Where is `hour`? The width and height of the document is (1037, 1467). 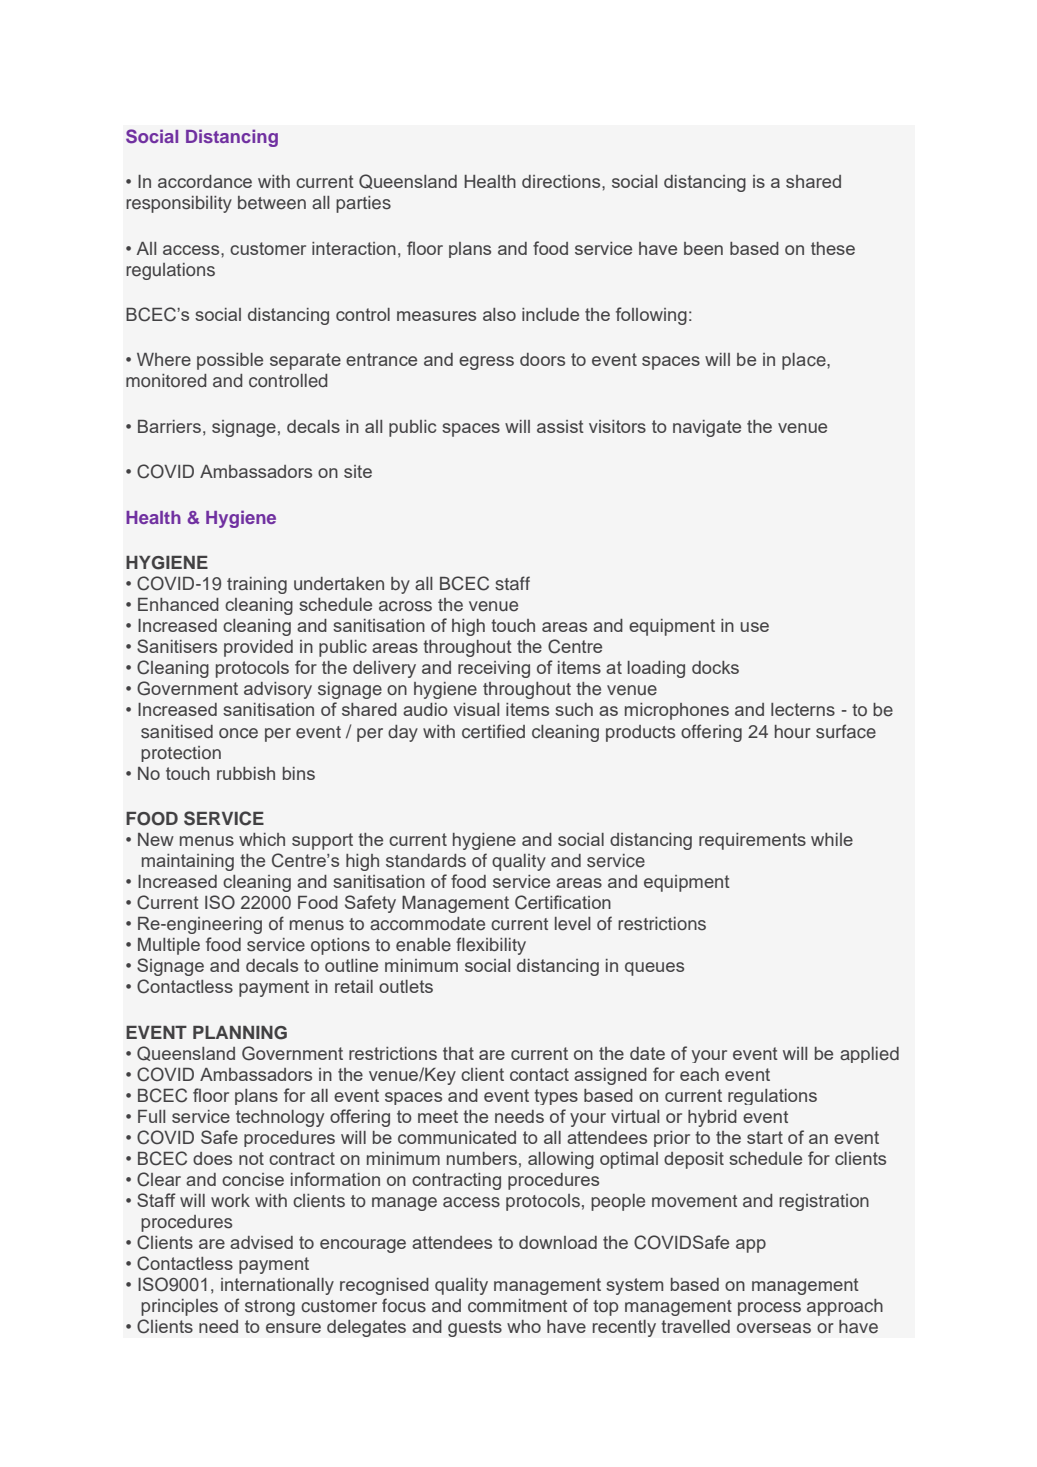
hour is located at coordinates (793, 732).
